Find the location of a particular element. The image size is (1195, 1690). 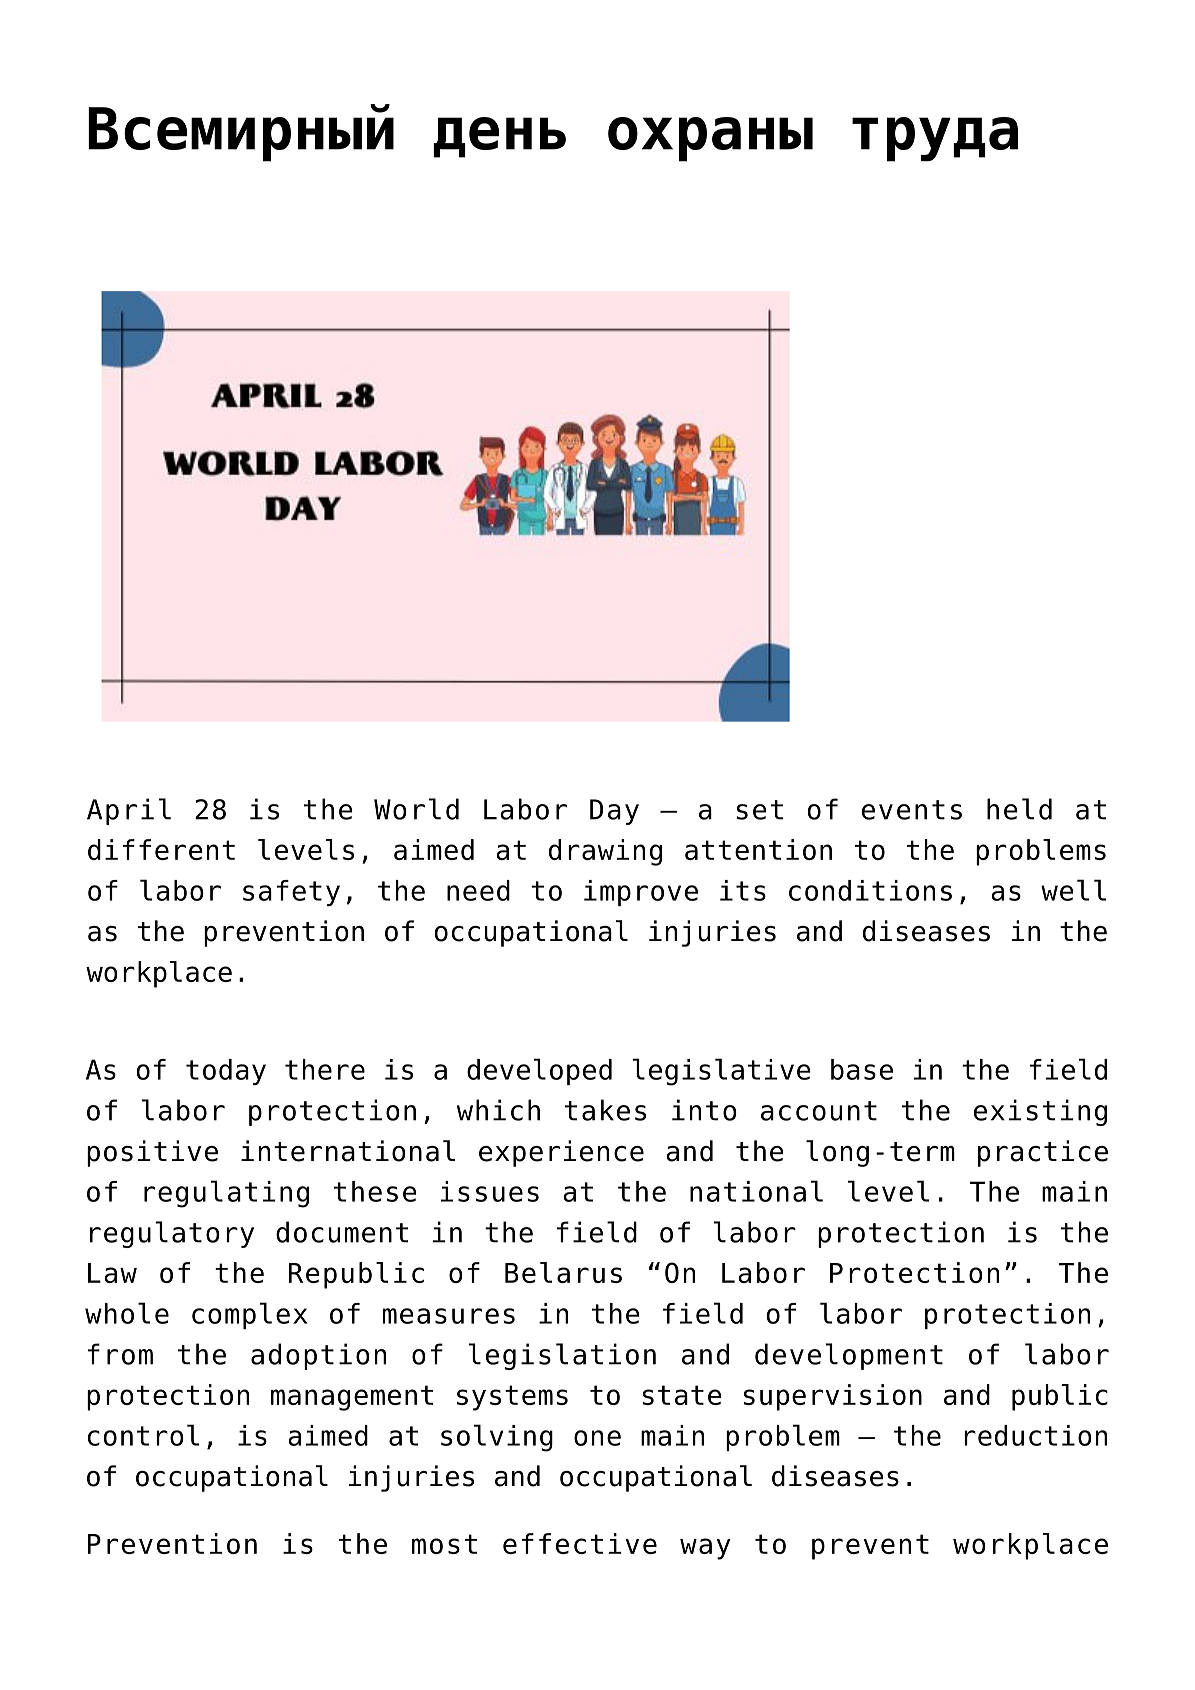

drawing is located at coordinates (605, 852).
